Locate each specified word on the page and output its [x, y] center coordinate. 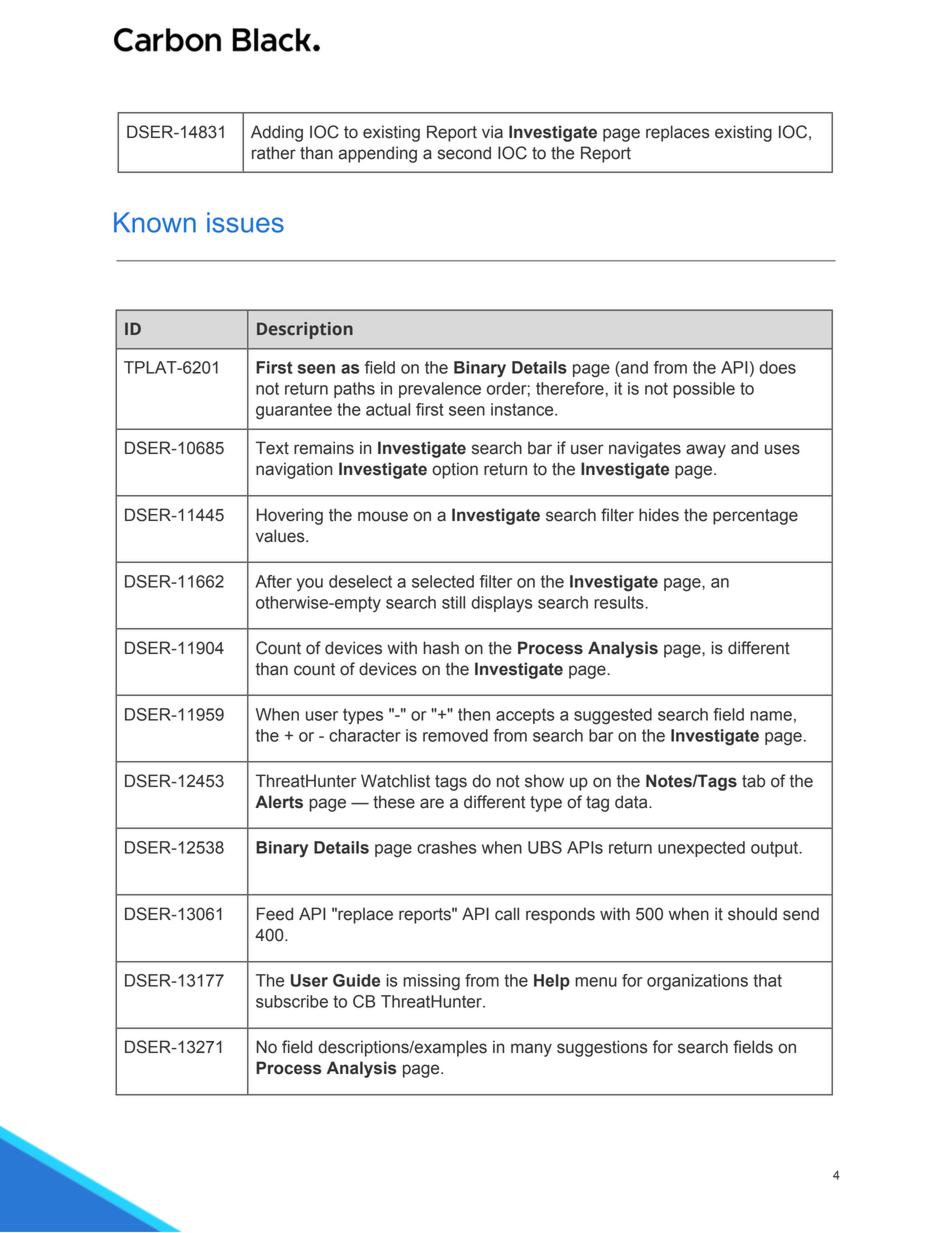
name [771, 716]
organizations [697, 982]
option [455, 470]
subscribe [292, 1001]
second [464, 153]
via [492, 132]
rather [274, 153]
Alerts [279, 802]
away [706, 451]
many [531, 1050]
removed [455, 735]
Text [272, 448]
